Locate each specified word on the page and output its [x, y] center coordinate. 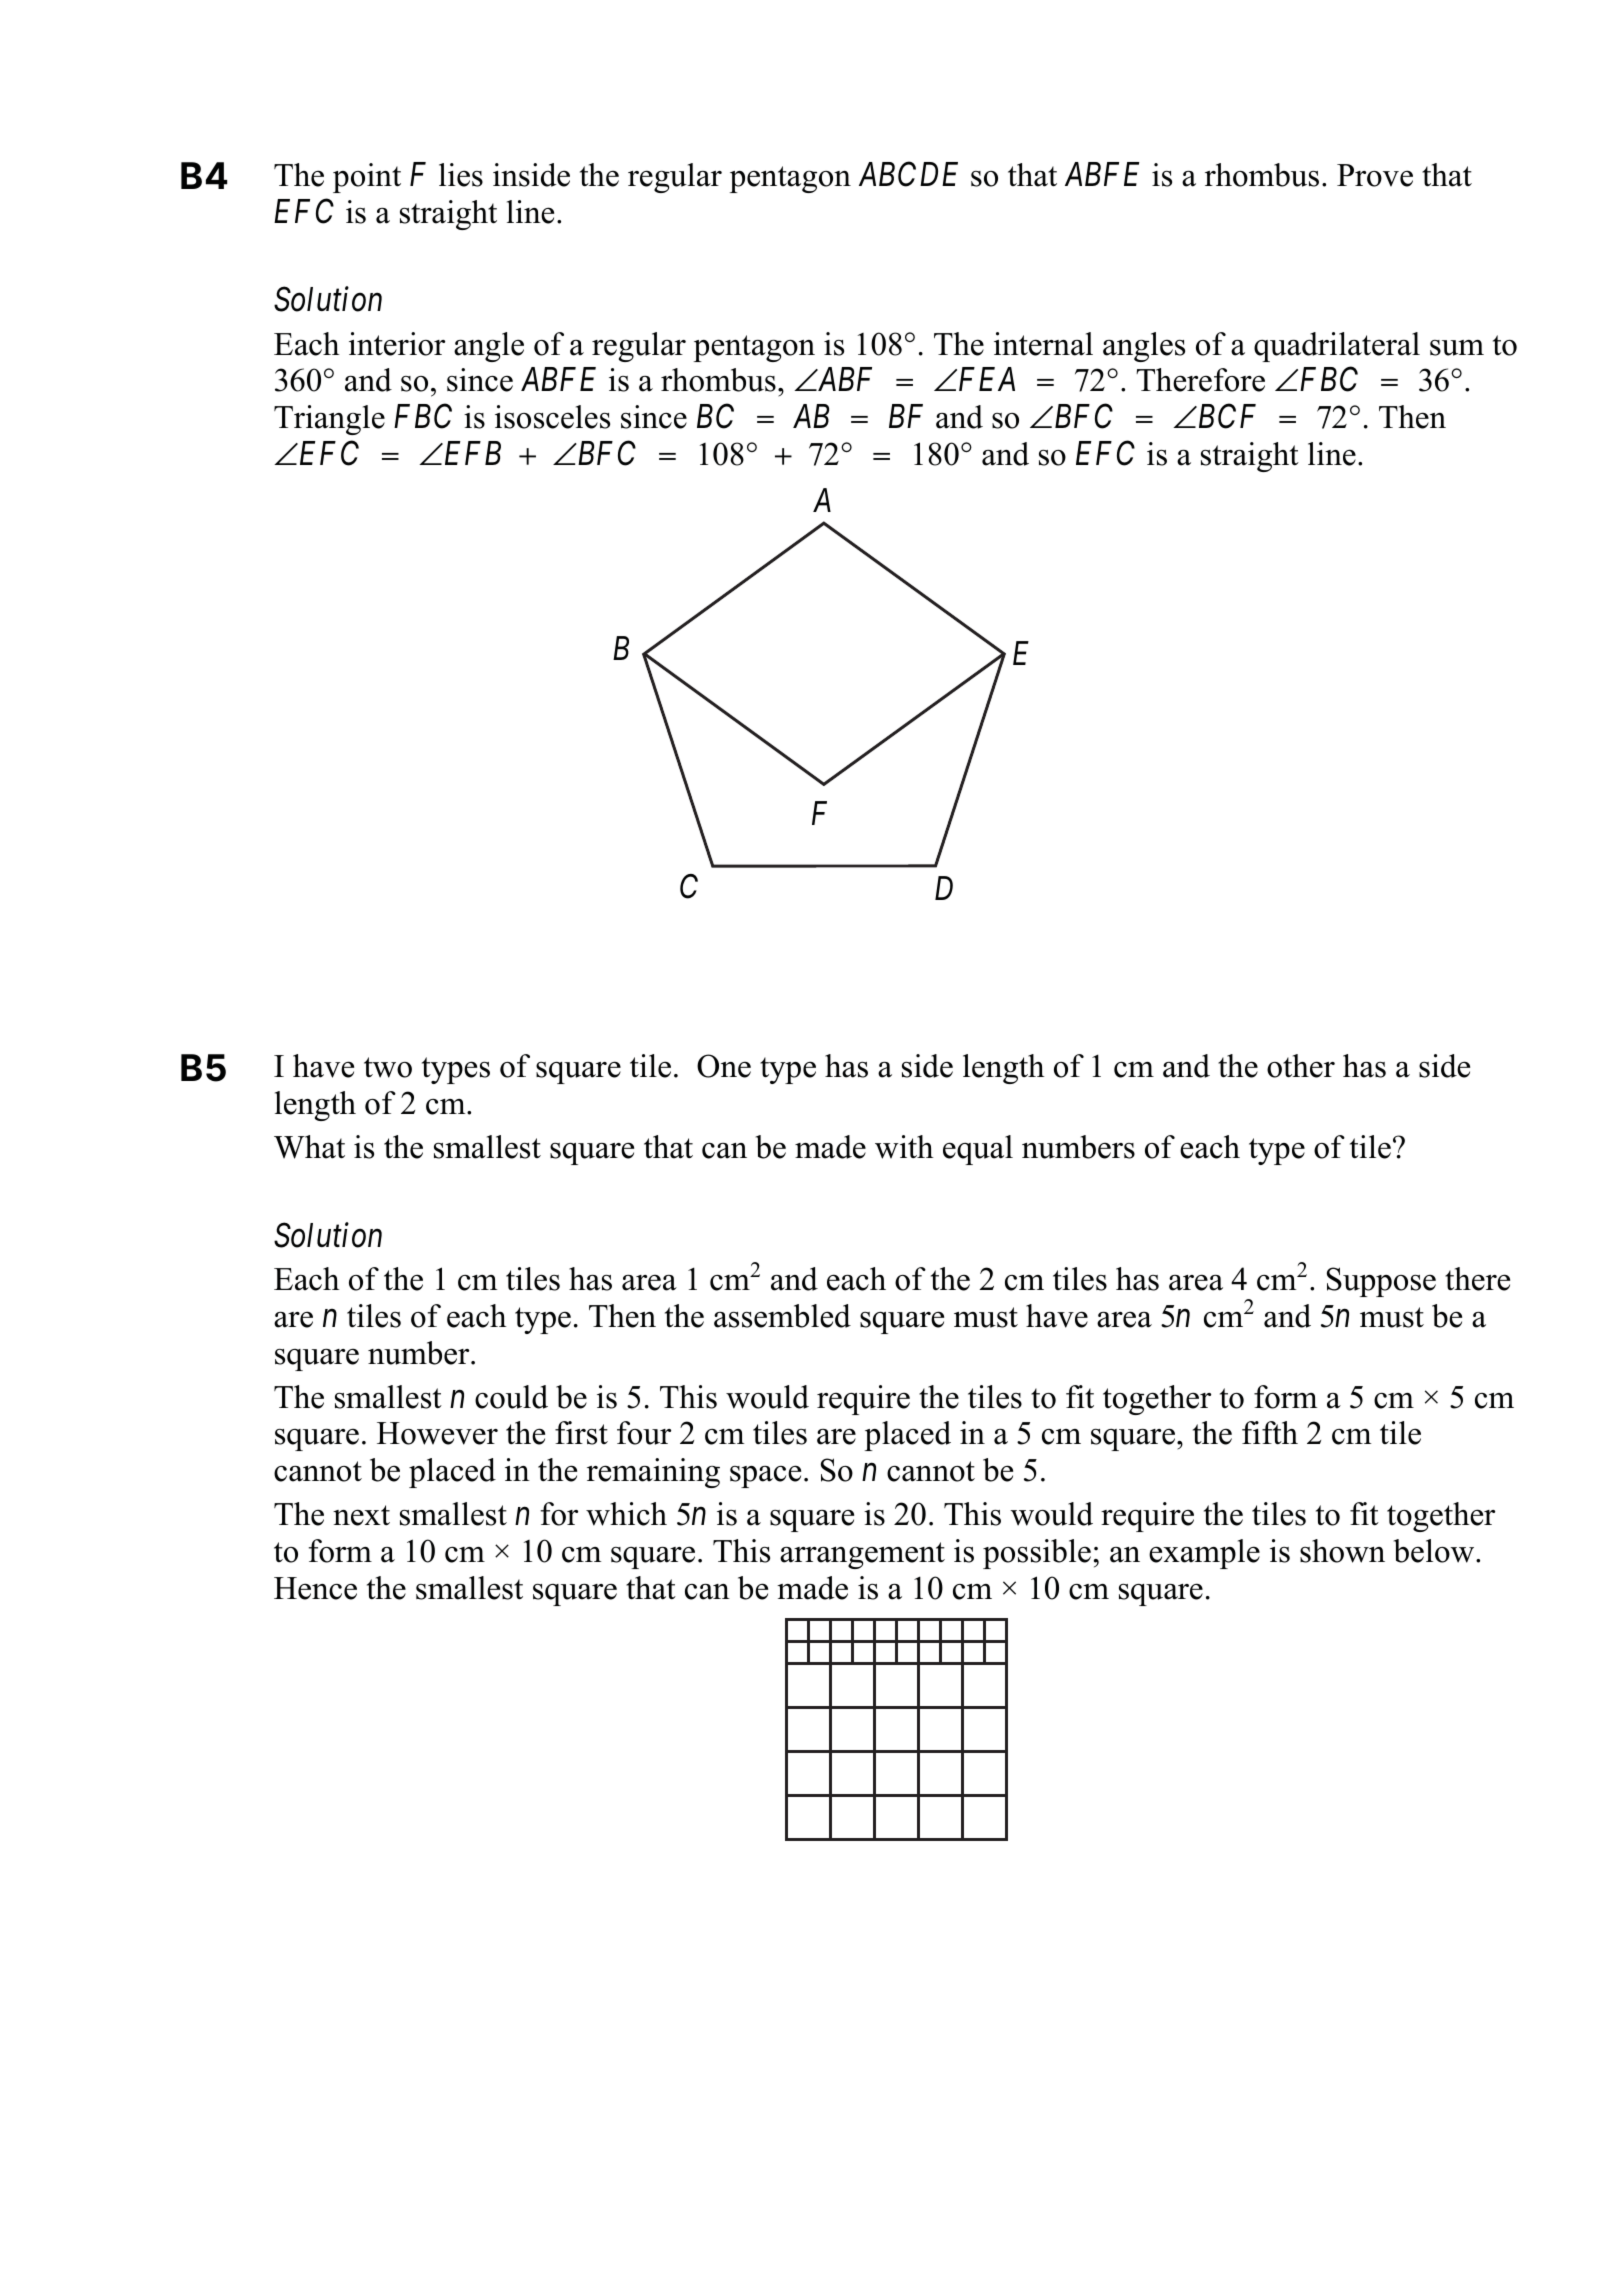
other [1301, 1066]
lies [461, 175]
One [724, 1066]
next [361, 1515]
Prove [1375, 175]
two [388, 1067]
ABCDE [908, 174]
